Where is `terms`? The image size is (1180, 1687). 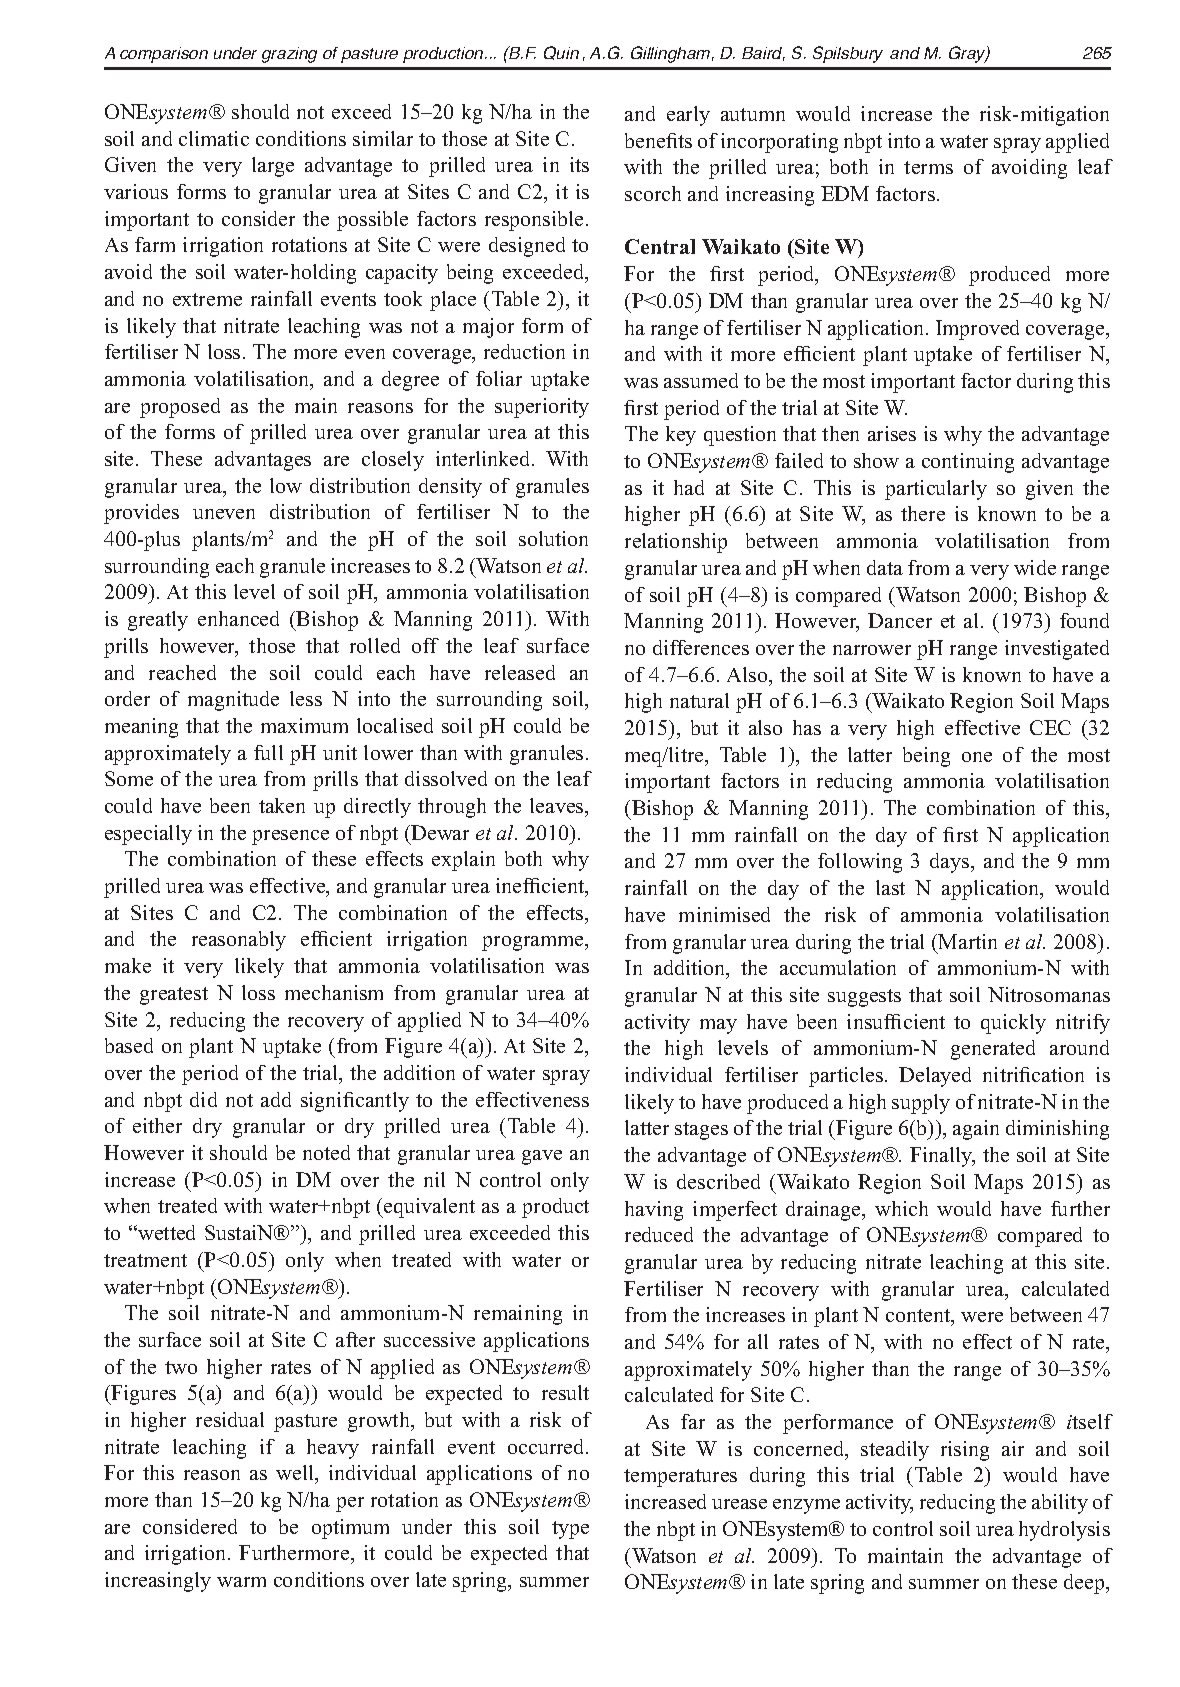 terms is located at coordinates (928, 167).
